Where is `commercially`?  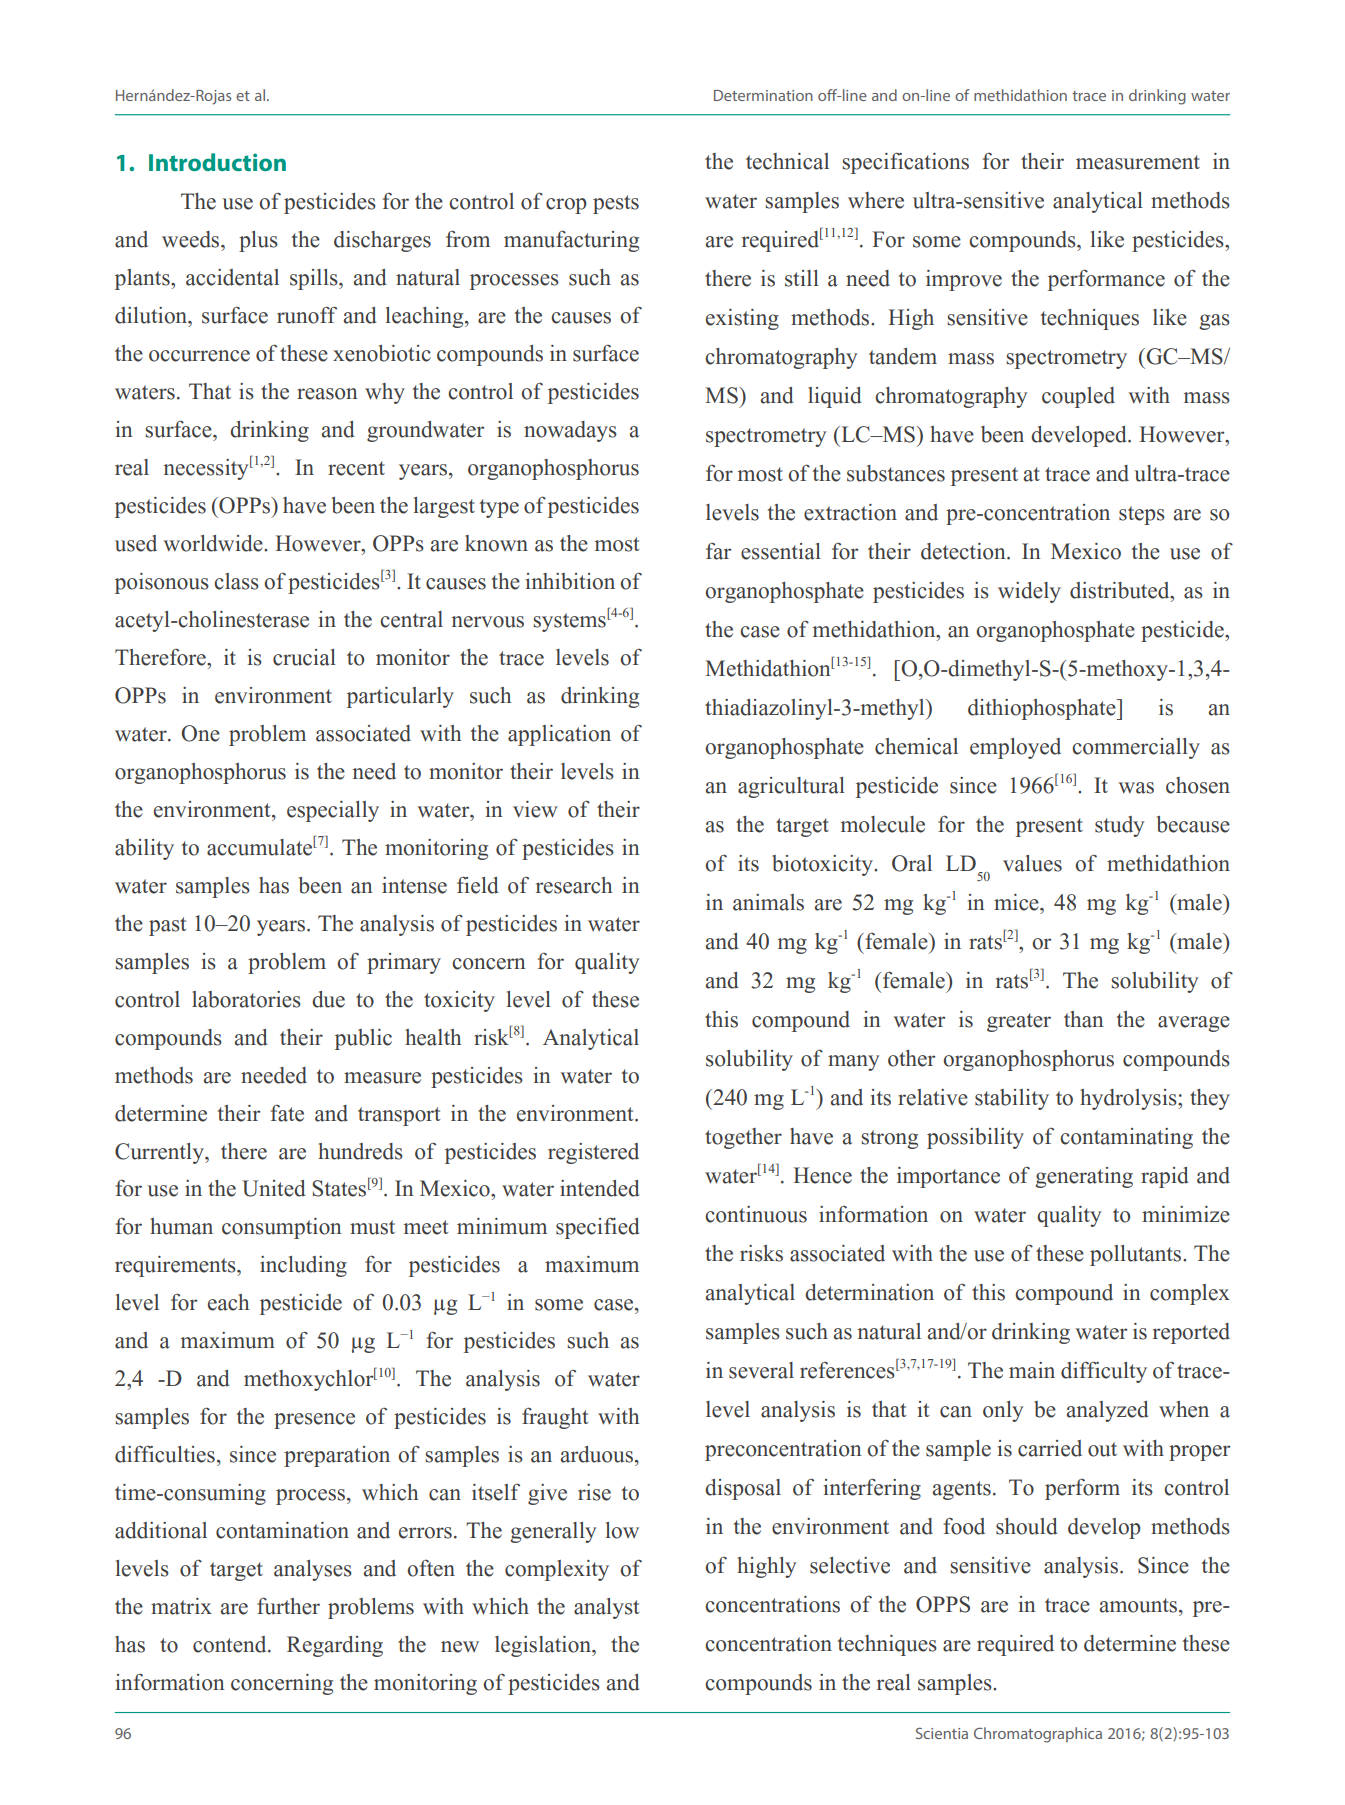
commercially is located at coordinates (1136, 748).
